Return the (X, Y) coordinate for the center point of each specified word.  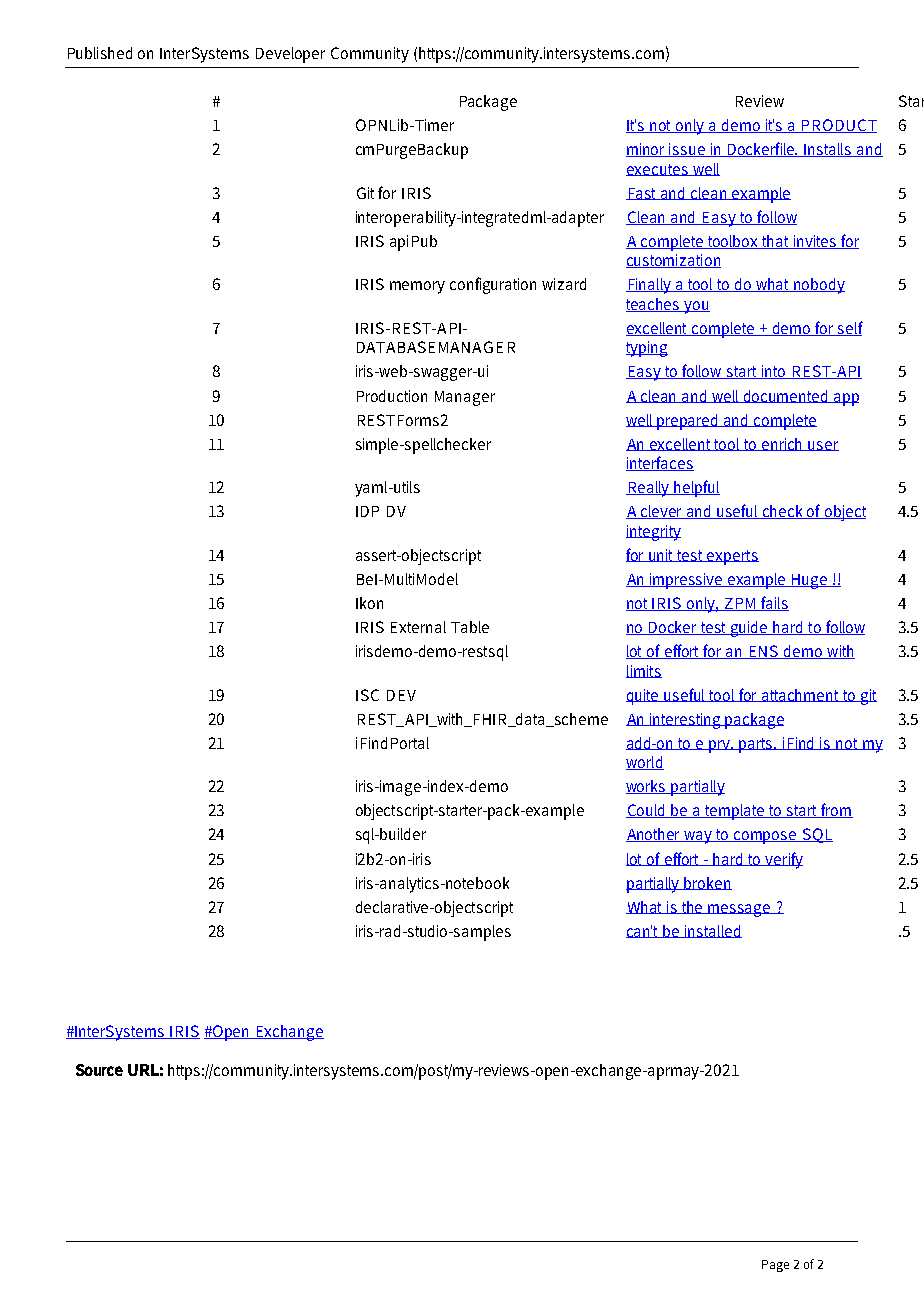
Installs (828, 150)
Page (775, 1266)
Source (99, 1070)
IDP (367, 511)
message (740, 910)
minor (647, 150)
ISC (367, 695)
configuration (493, 285)
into (774, 372)
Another (655, 835)
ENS (764, 652)
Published (100, 53)
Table (470, 627)
